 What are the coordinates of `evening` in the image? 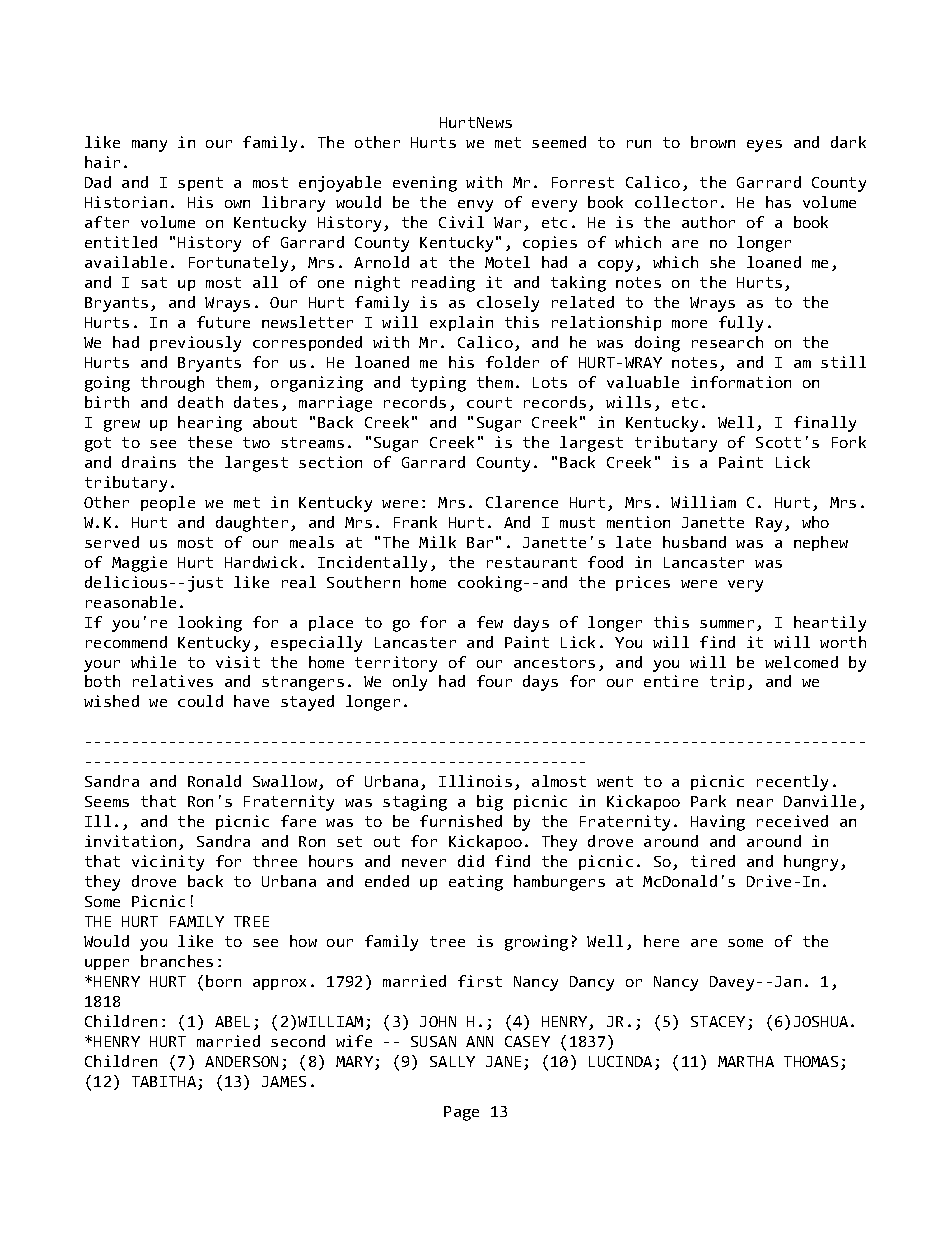 It's located at (425, 184).
